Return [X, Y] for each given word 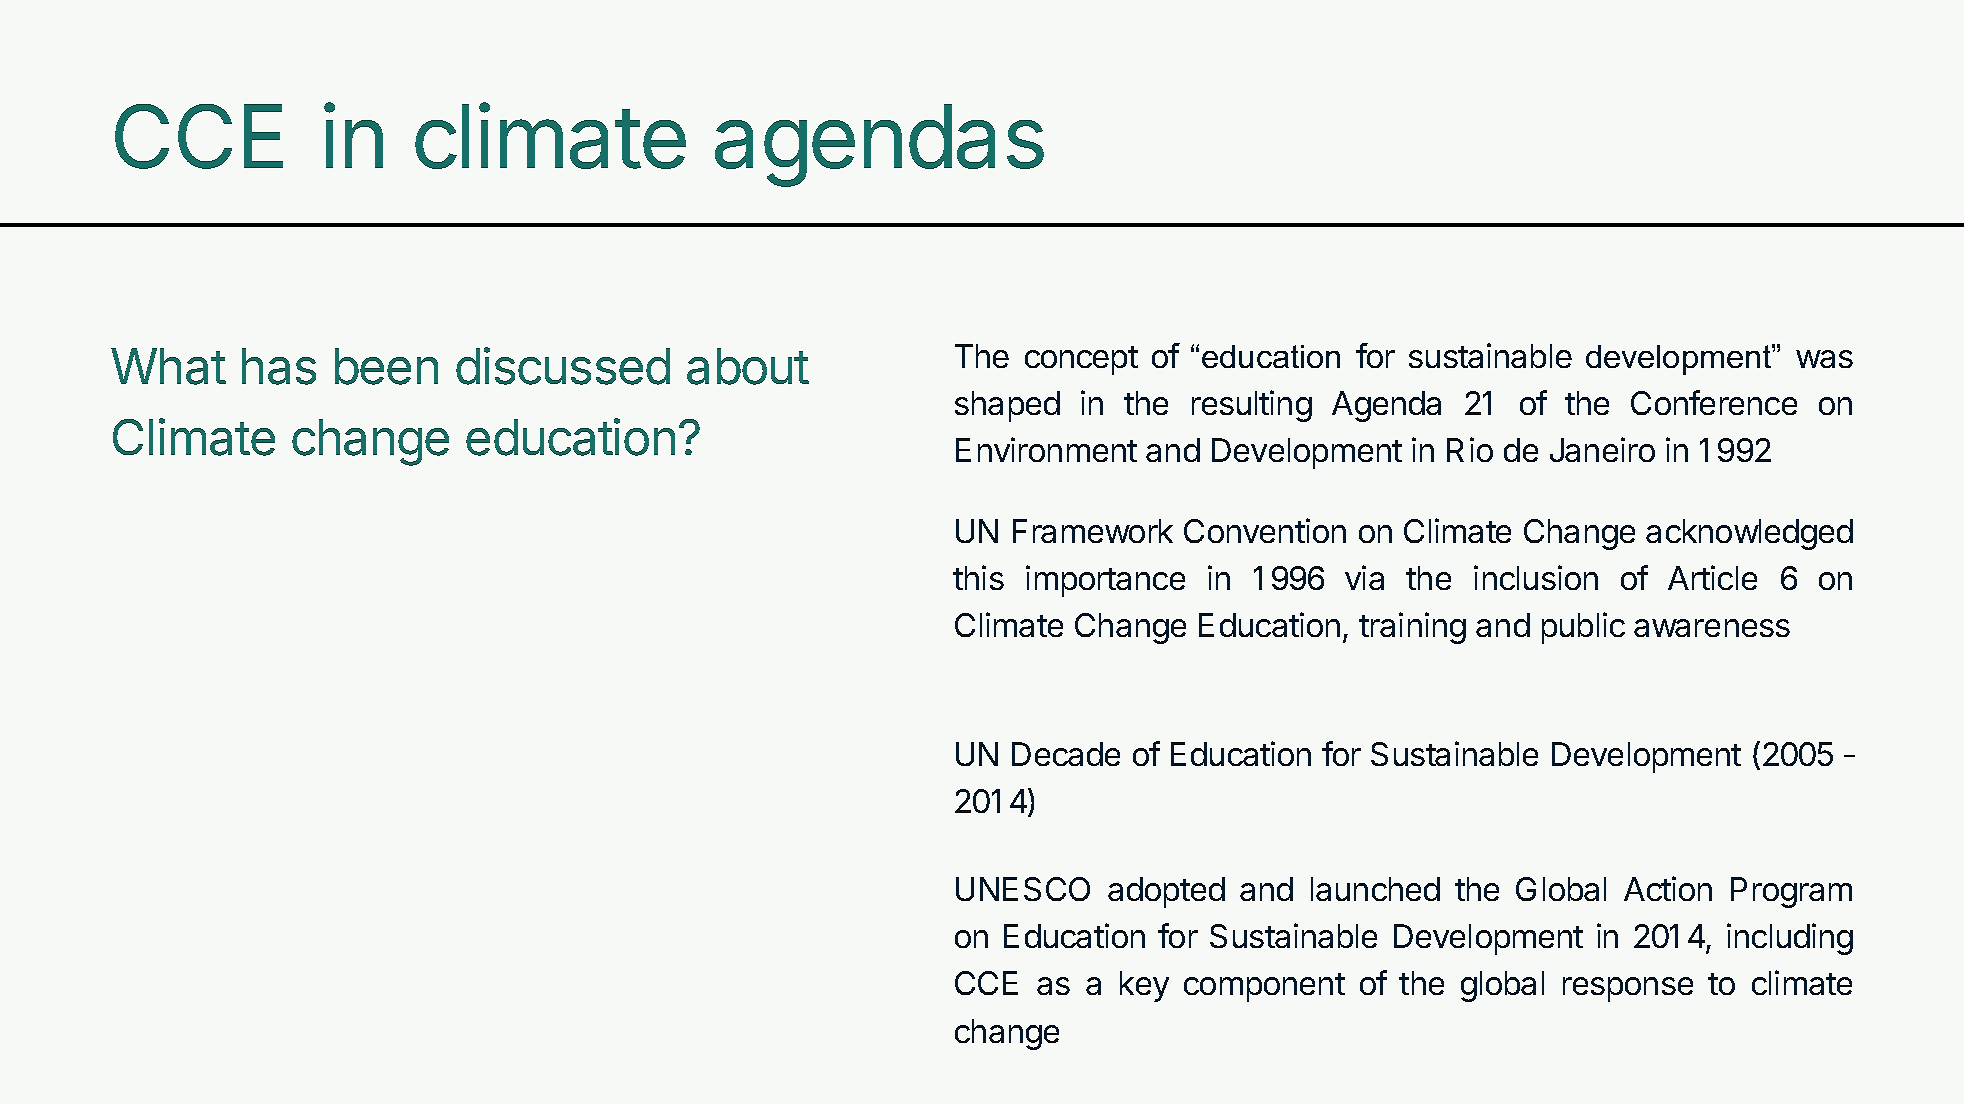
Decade [1066, 754]
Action [1668, 888]
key [1144, 986]
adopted [1166, 892]
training [1412, 628]
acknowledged [1749, 534]
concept [1081, 360]
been [386, 366]
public [1583, 628]
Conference [1714, 402]
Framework [1093, 531]
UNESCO [1023, 889]
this [978, 577]
